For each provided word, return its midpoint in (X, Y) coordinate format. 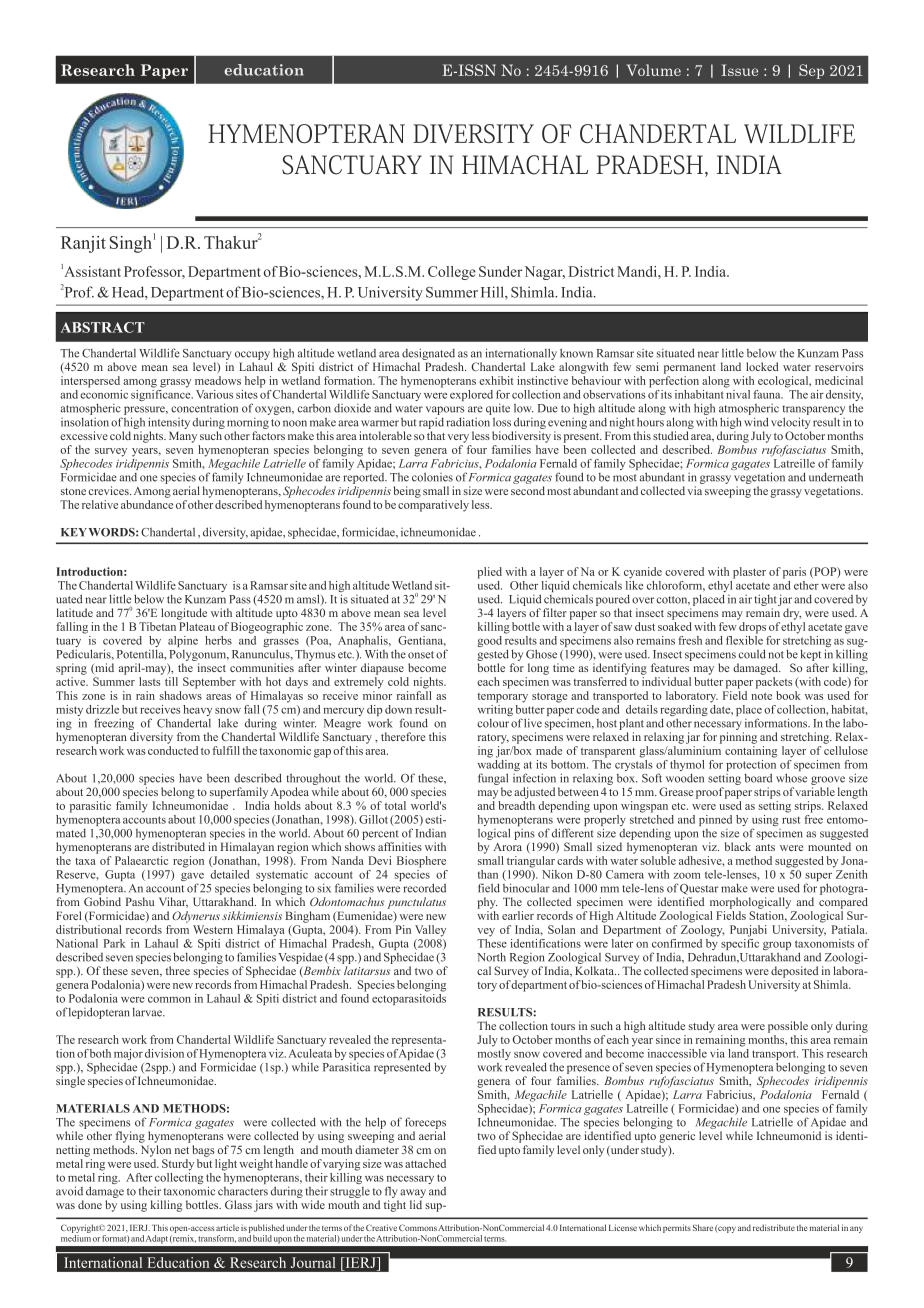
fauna (768, 394)
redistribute (774, 1227)
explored (471, 395)
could (752, 654)
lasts (149, 681)
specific (740, 944)
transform (217, 1239)
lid (416, 1204)
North (491, 957)
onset (421, 655)
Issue (739, 70)
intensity (169, 423)
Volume (654, 70)
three (178, 970)
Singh (131, 244)
